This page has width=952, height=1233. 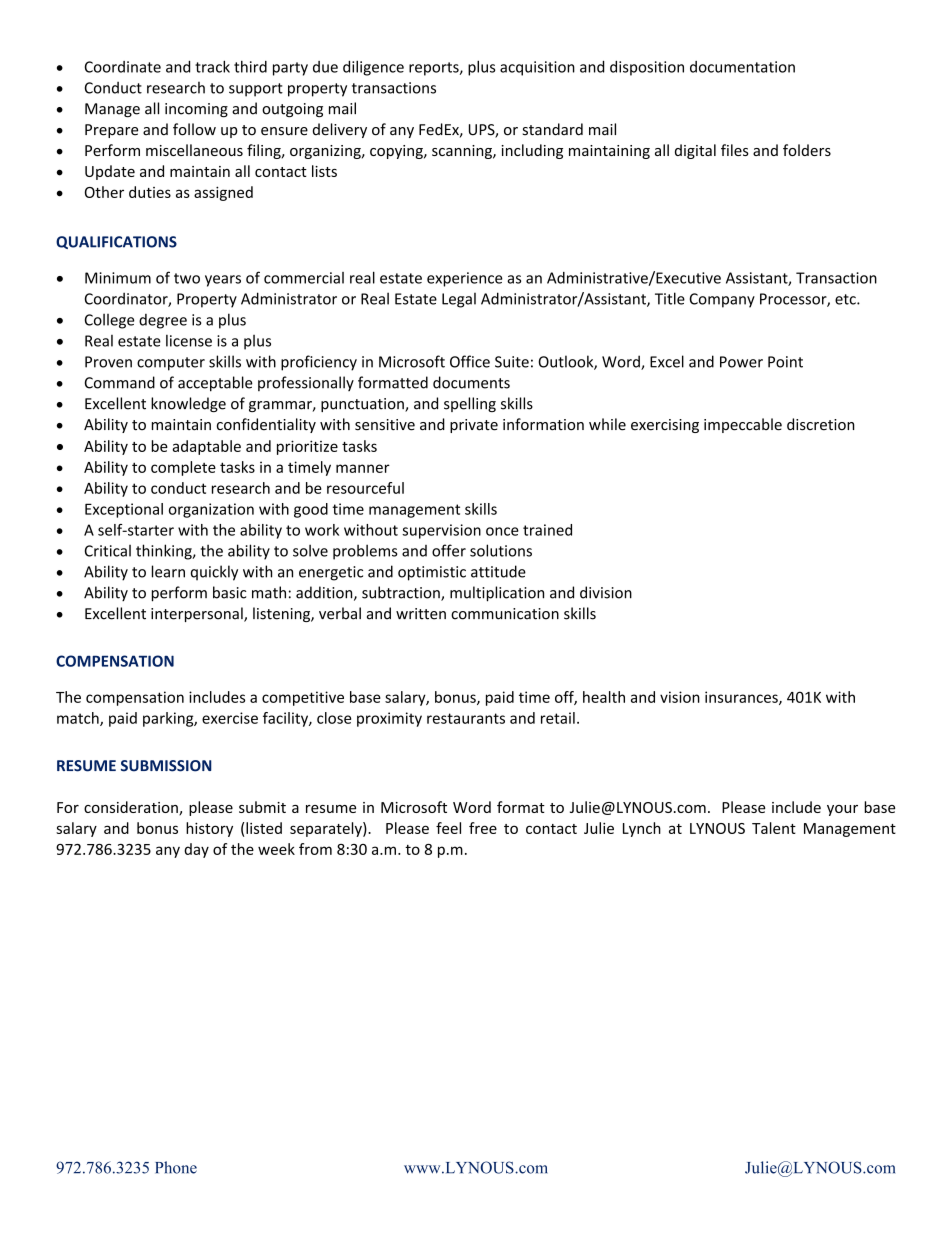 I want to click on acquisition, so click(x=537, y=68).
